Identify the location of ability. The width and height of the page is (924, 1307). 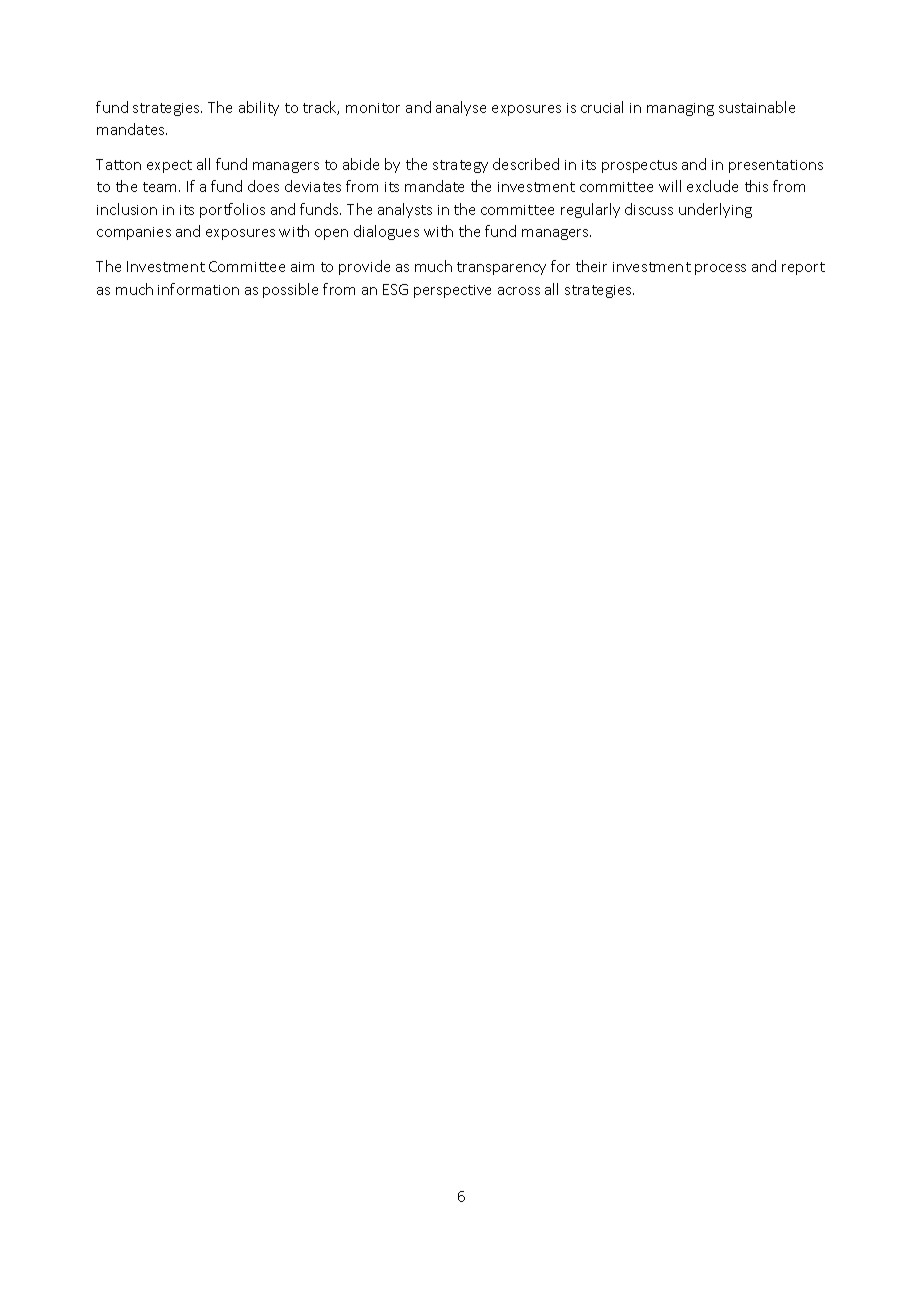
(259, 108).
